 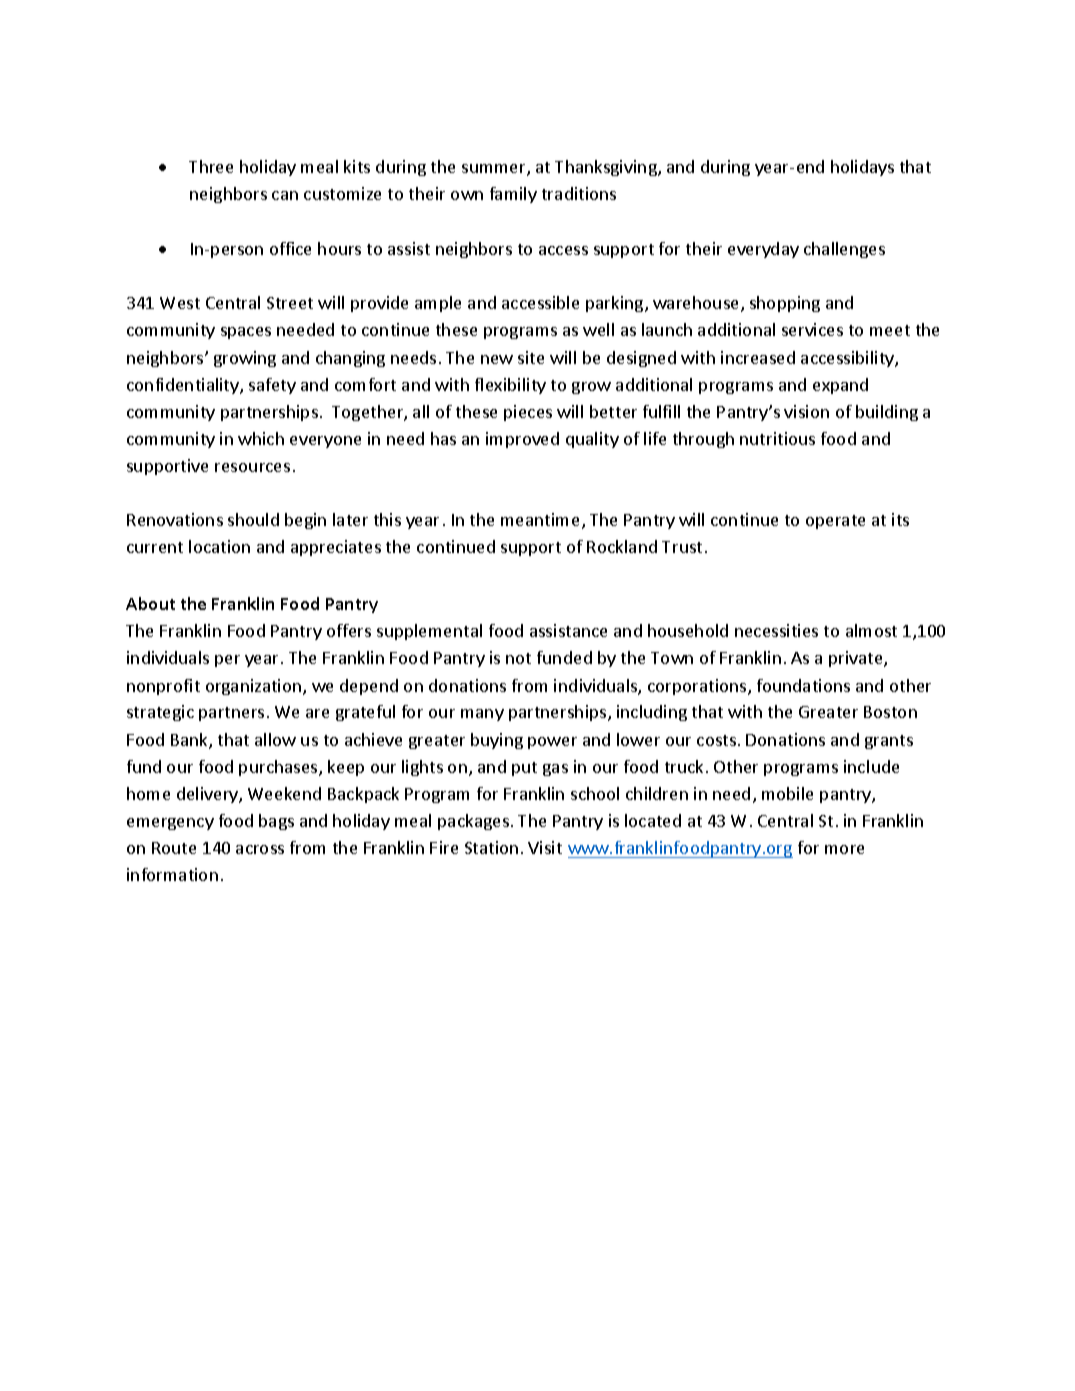 I want to click on necessities, so click(x=776, y=630).
